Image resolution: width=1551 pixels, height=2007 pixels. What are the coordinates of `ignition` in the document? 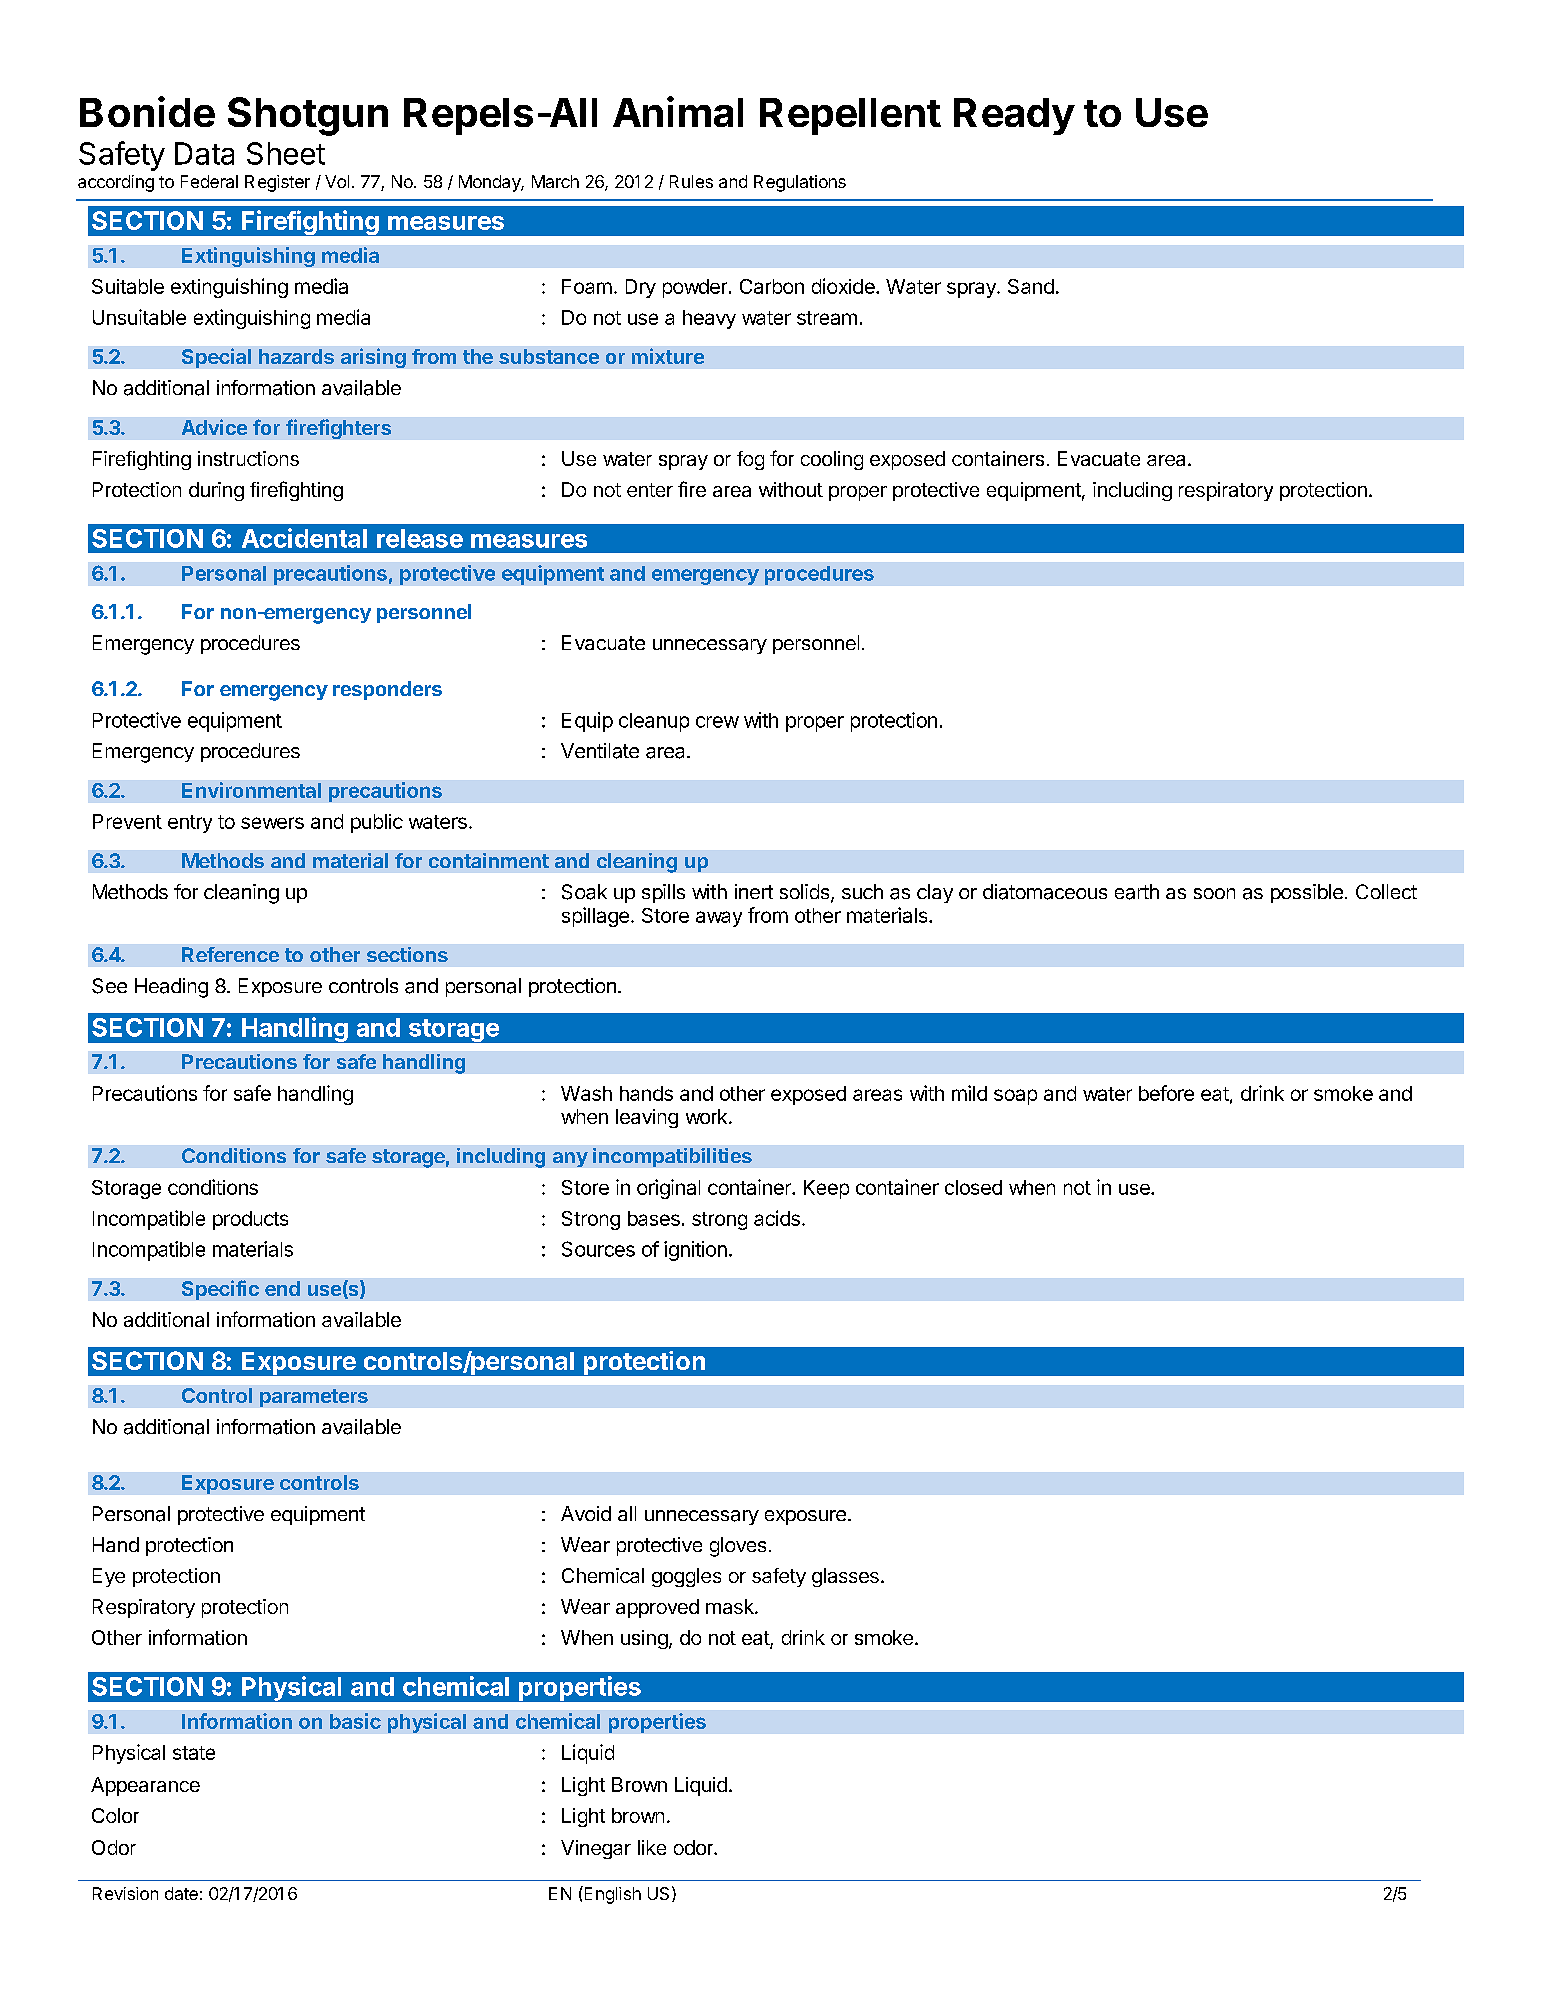 It's located at (695, 1251).
